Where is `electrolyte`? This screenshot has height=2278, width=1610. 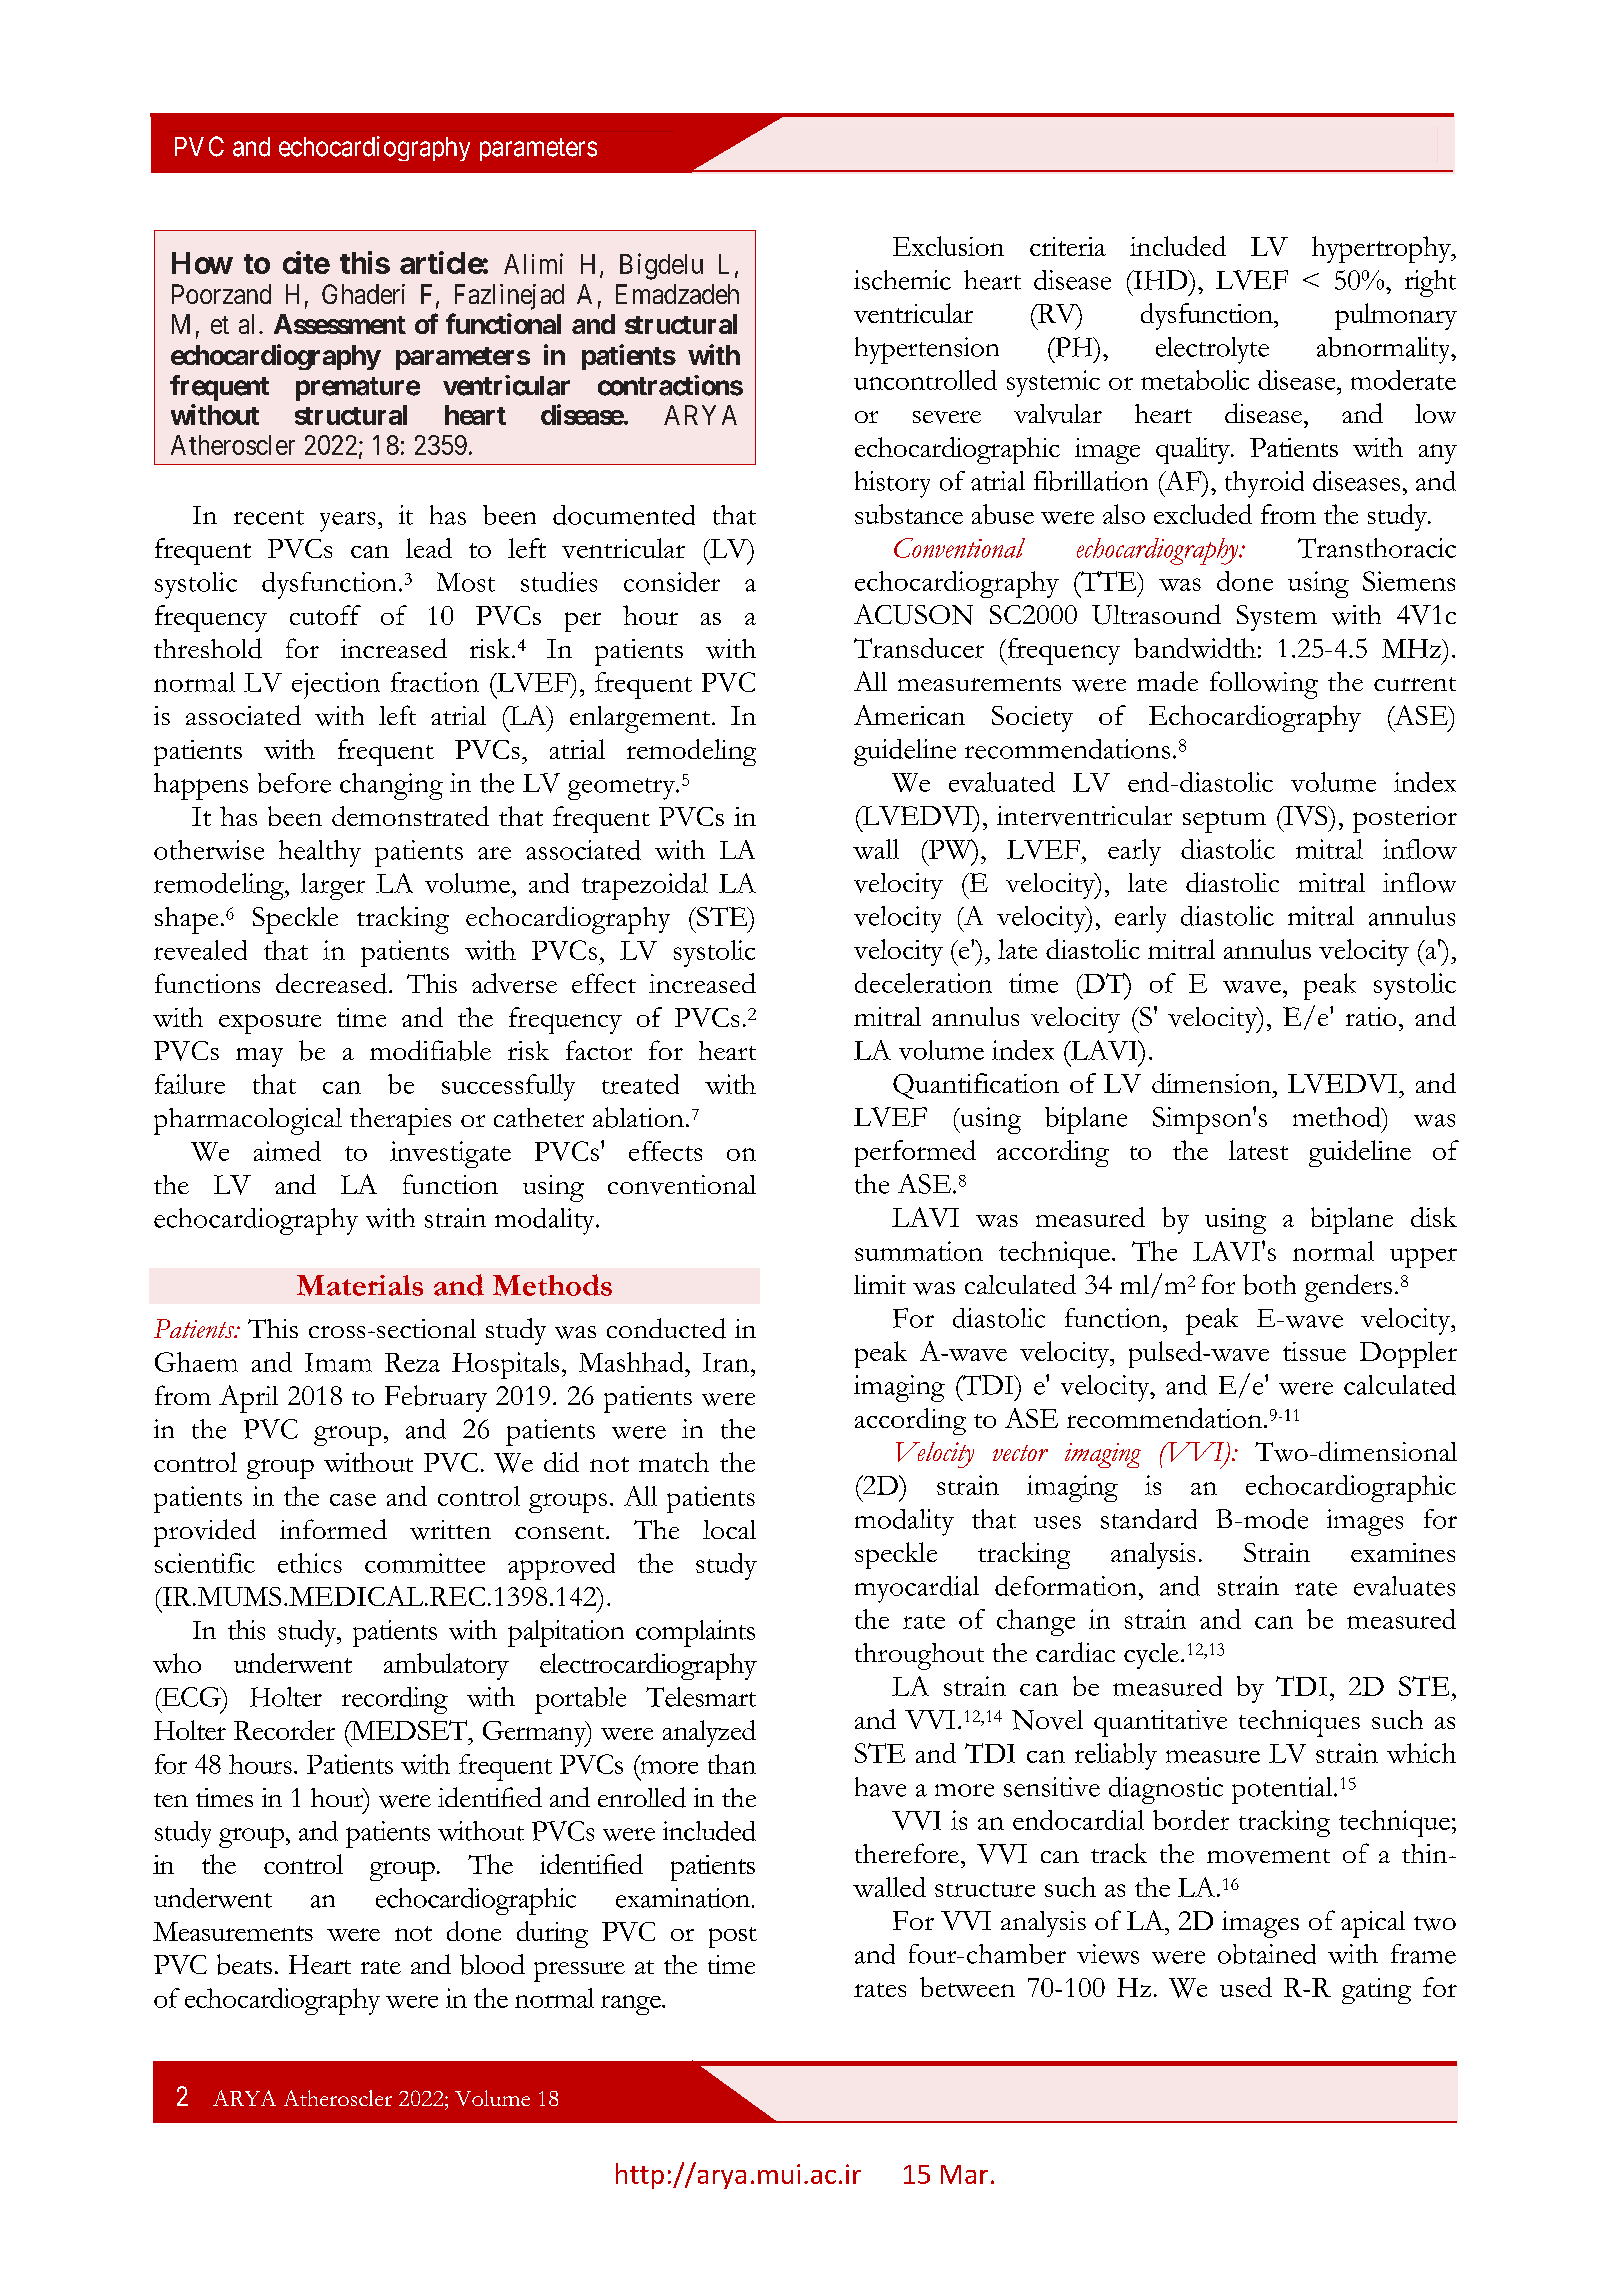 electrolyte is located at coordinates (1212, 350).
